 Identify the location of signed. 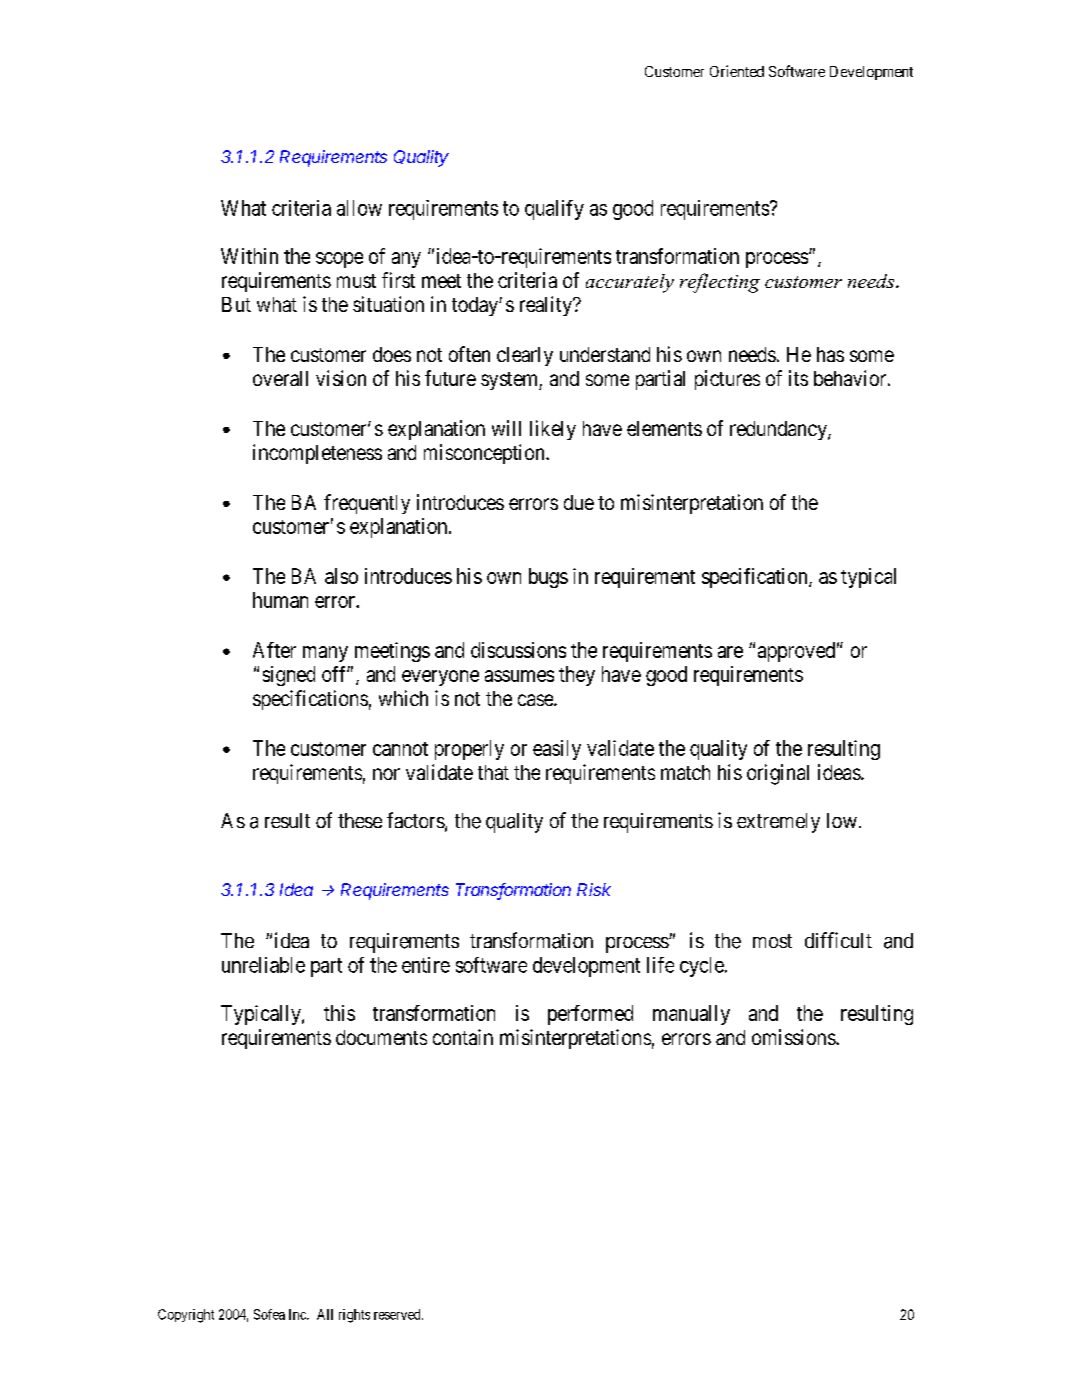
(289, 676).
